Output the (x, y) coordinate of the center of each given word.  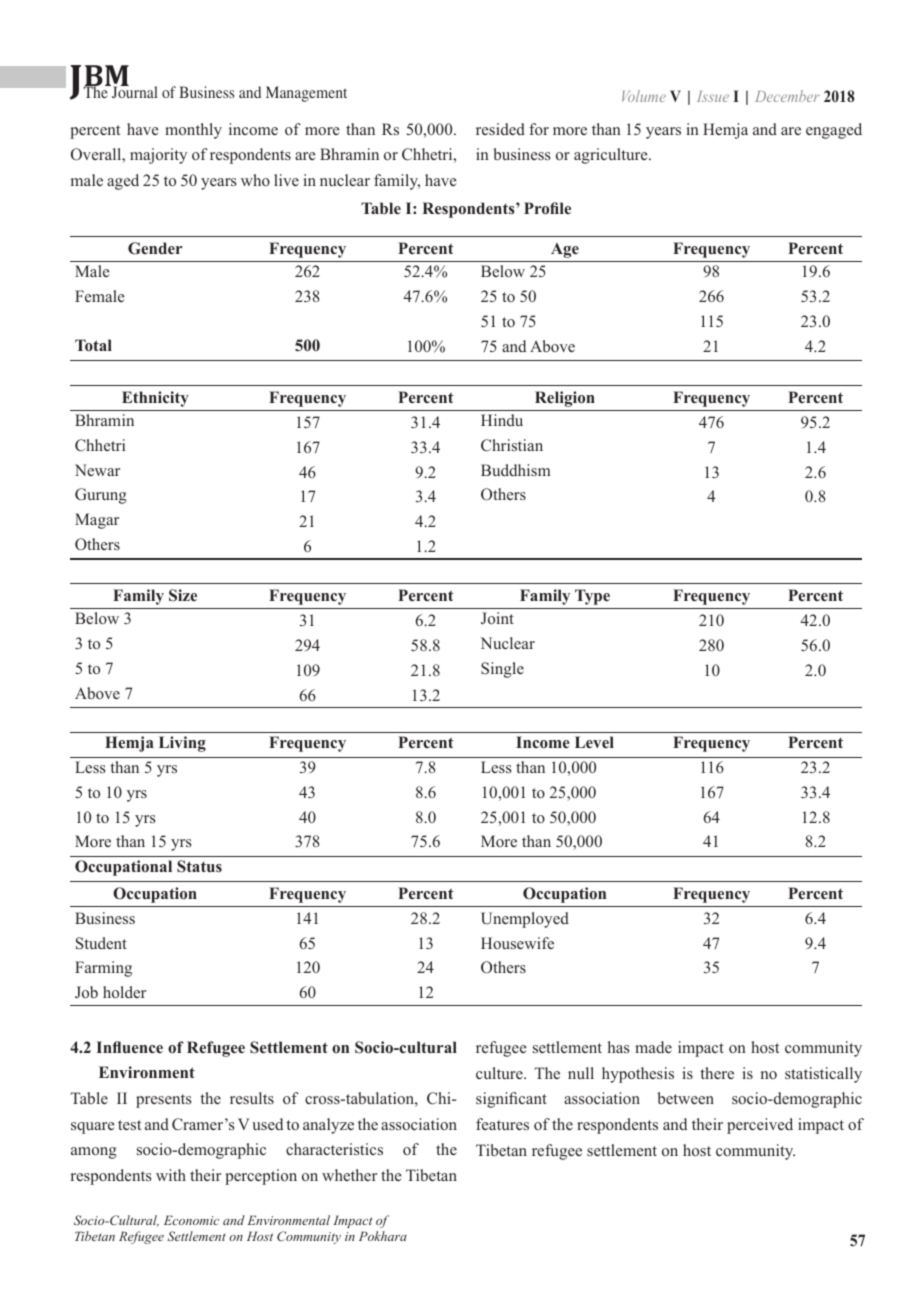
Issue (713, 96)
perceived (760, 1126)
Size (183, 595)
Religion (565, 399)
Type (592, 597)
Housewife (517, 943)
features (502, 1124)
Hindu (502, 420)
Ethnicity (155, 399)
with (171, 1175)
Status (199, 866)
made (653, 1047)
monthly (193, 131)
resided (500, 129)
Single (502, 670)
